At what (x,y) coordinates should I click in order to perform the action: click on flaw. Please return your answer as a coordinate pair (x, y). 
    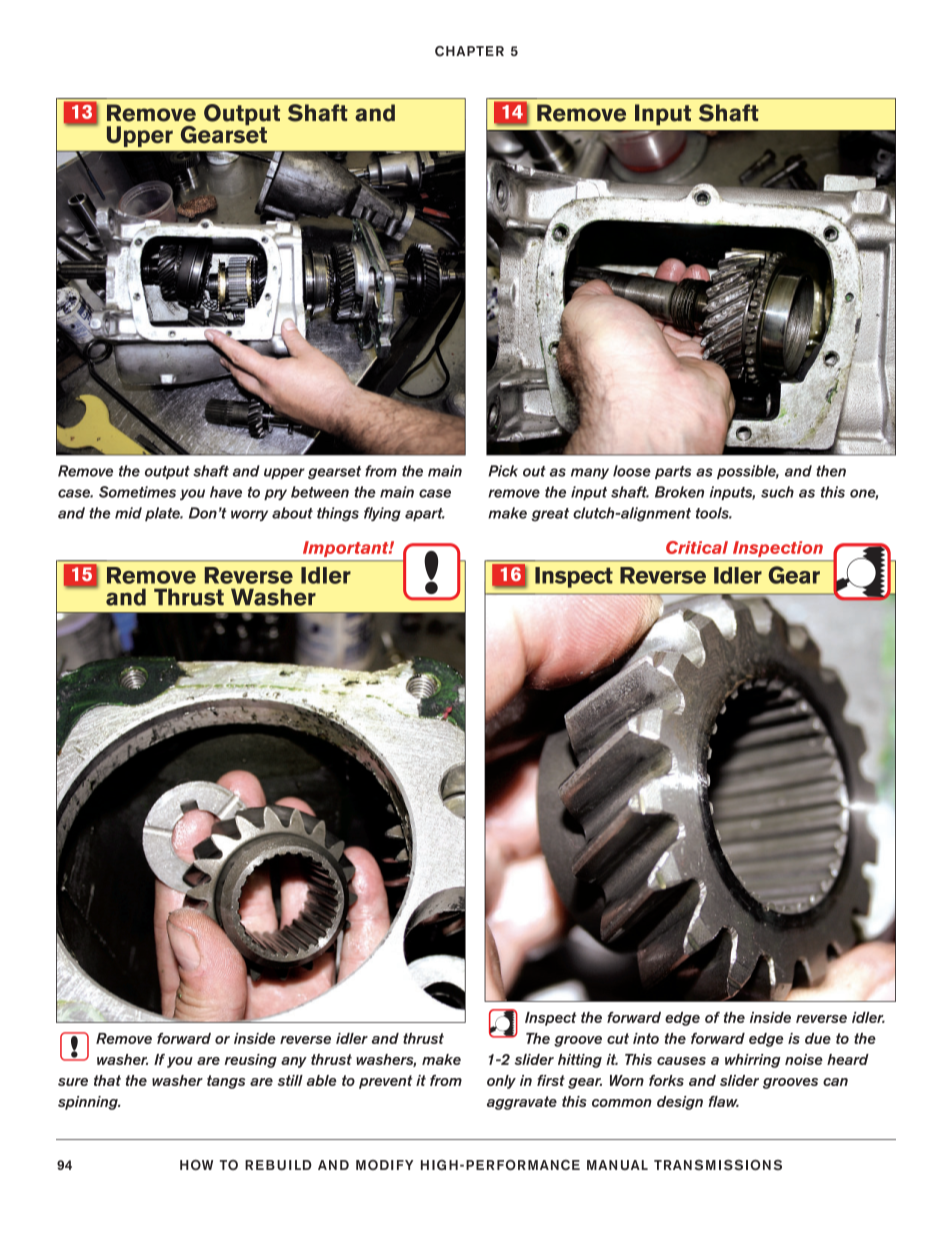
    Looking at the image, I should click on (723, 1101).
